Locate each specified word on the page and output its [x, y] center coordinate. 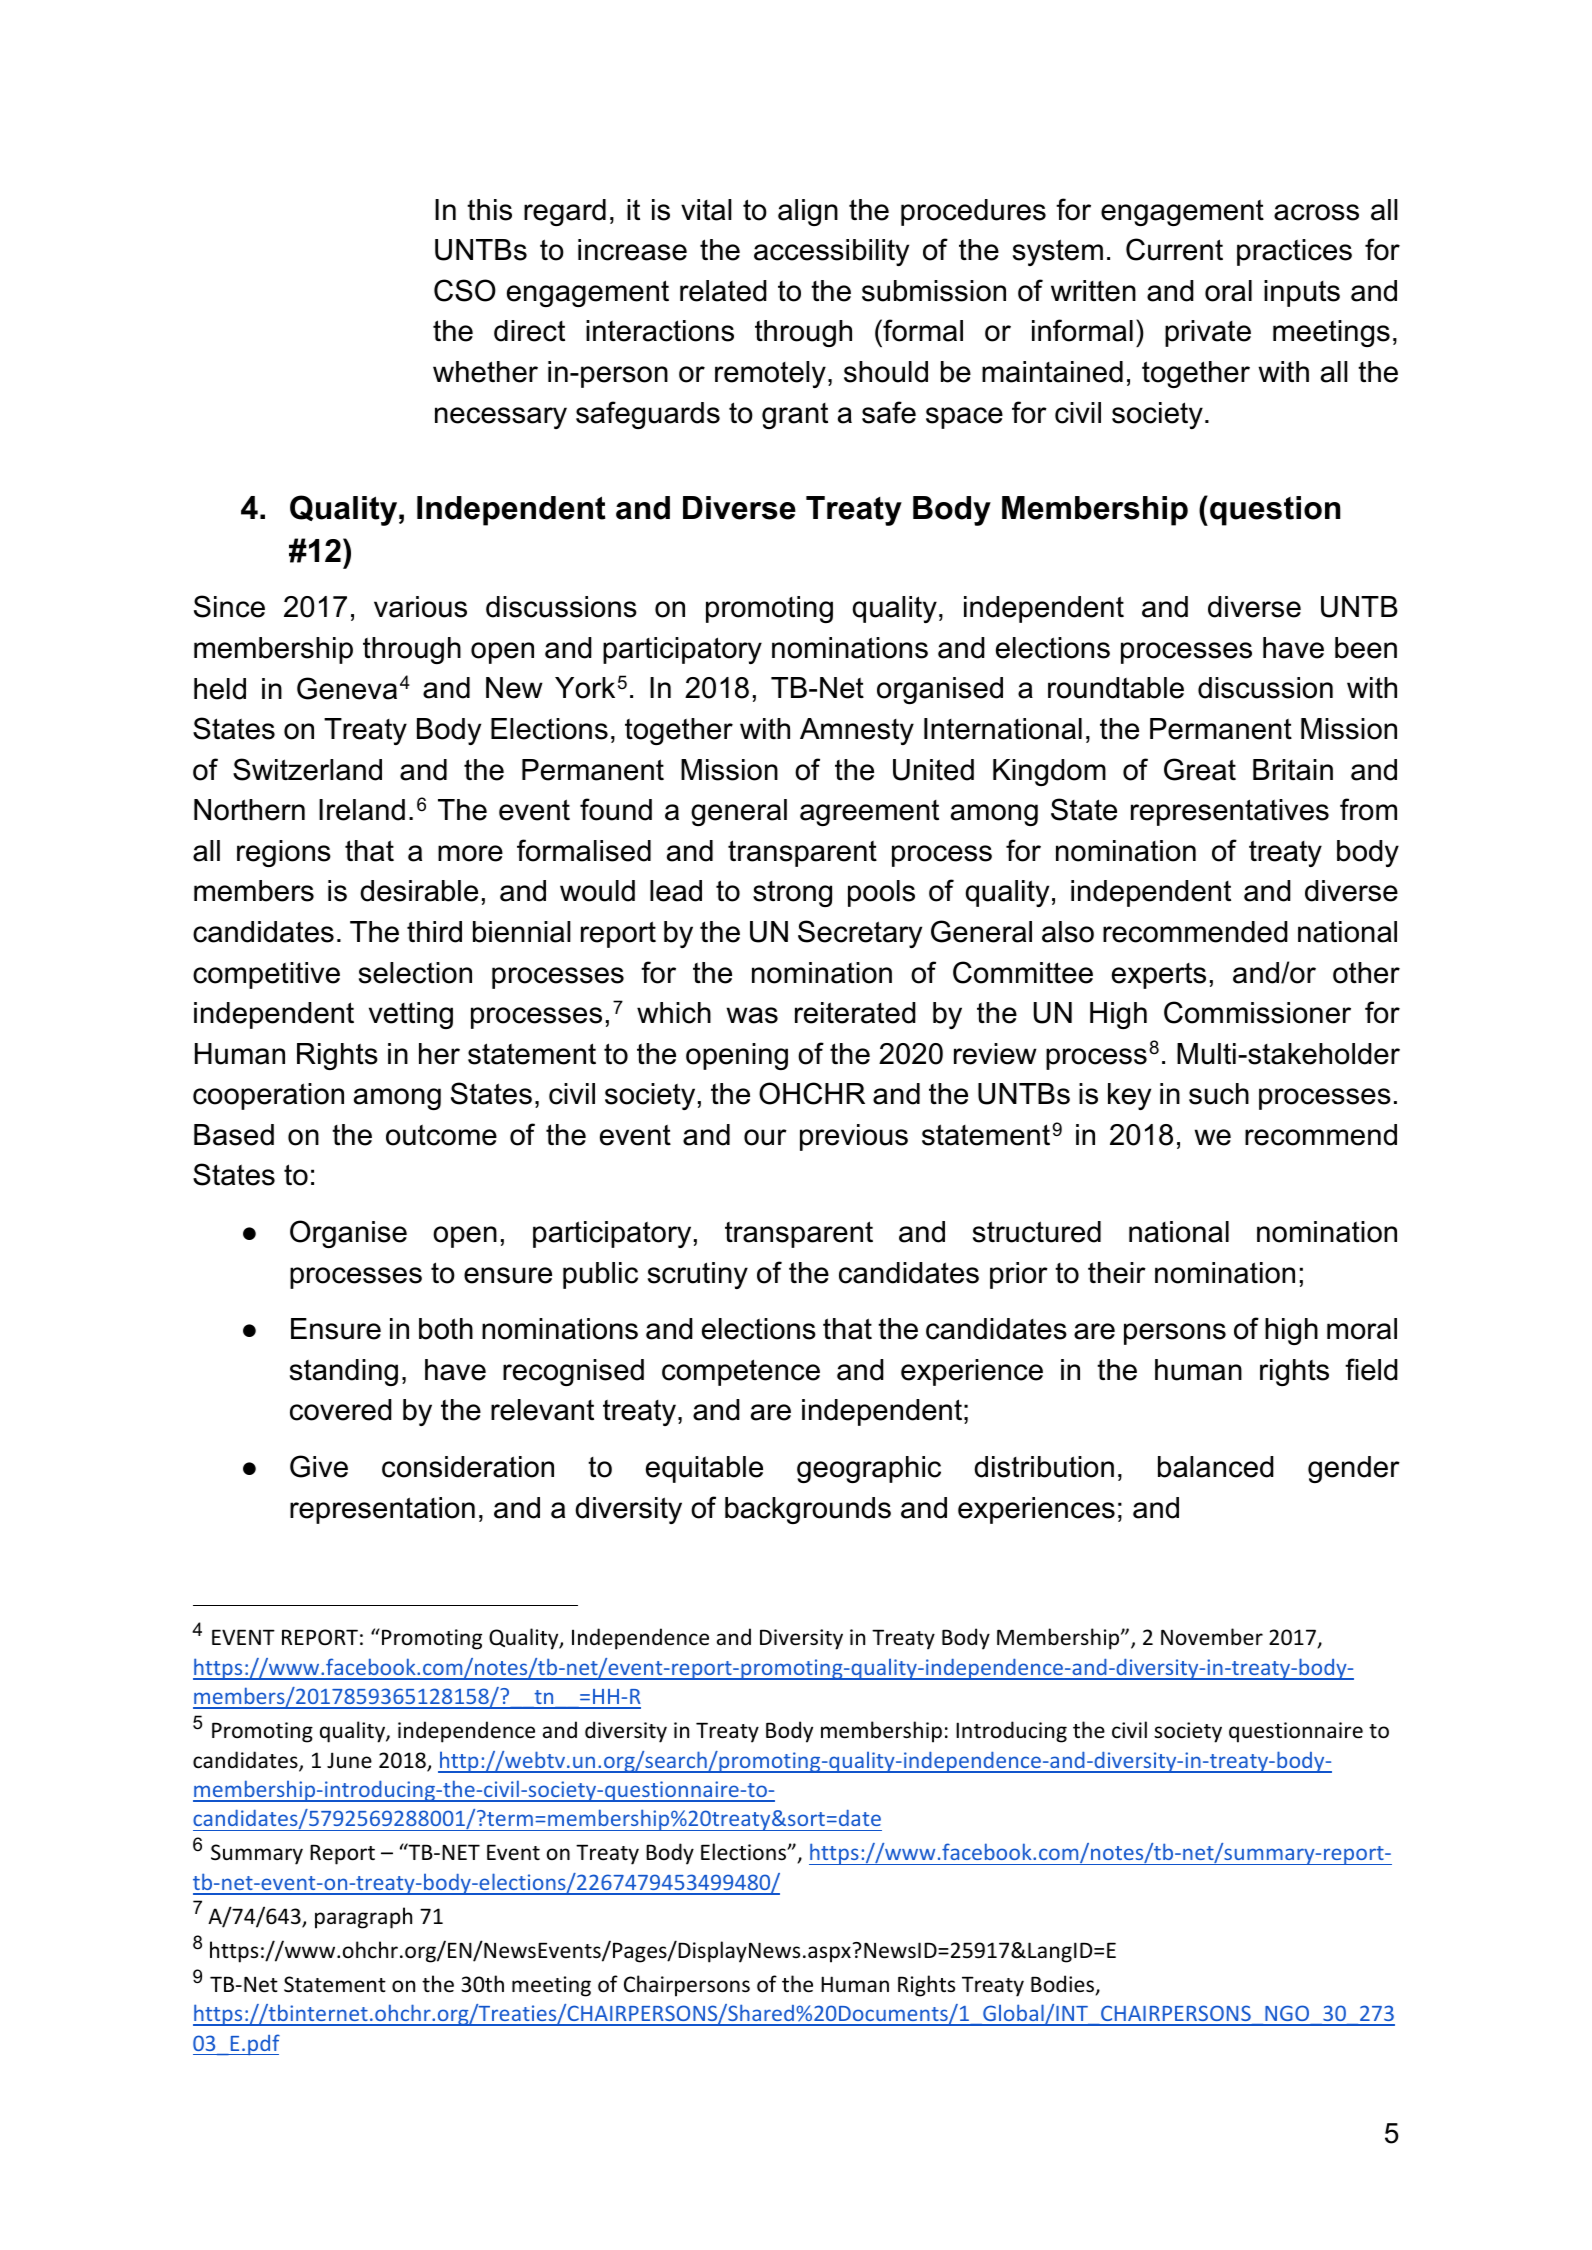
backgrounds [808, 1510]
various [420, 607]
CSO [465, 290]
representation [382, 1510]
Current [1174, 249]
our [765, 1137]
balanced [1216, 1467]
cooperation [268, 1096]
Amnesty [857, 731]
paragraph [363, 1918]
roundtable [1116, 688]
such [1219, 1094]
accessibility [831, 252]
